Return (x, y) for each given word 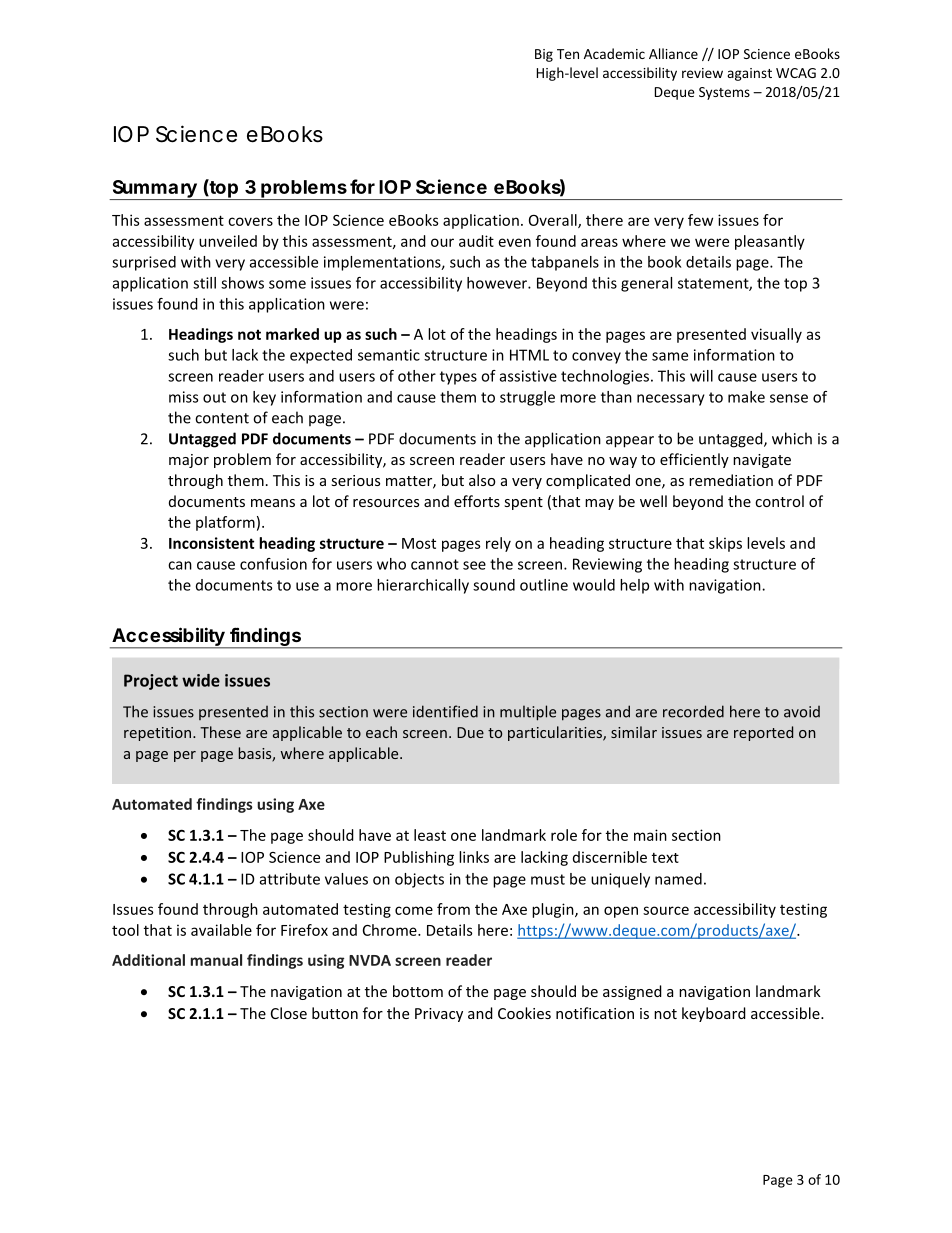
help (634, 586)
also (482, 480)
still (204, 283)
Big (544, 55)
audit (476, 241)
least (430, 835)
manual (216, 960)
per (185, 756)
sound (494, 585)
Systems (724, 93)
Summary (154, 190)
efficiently (694, 460)
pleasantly (770, 242)
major (189, 461)
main (650, 835)
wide (201, 680)
